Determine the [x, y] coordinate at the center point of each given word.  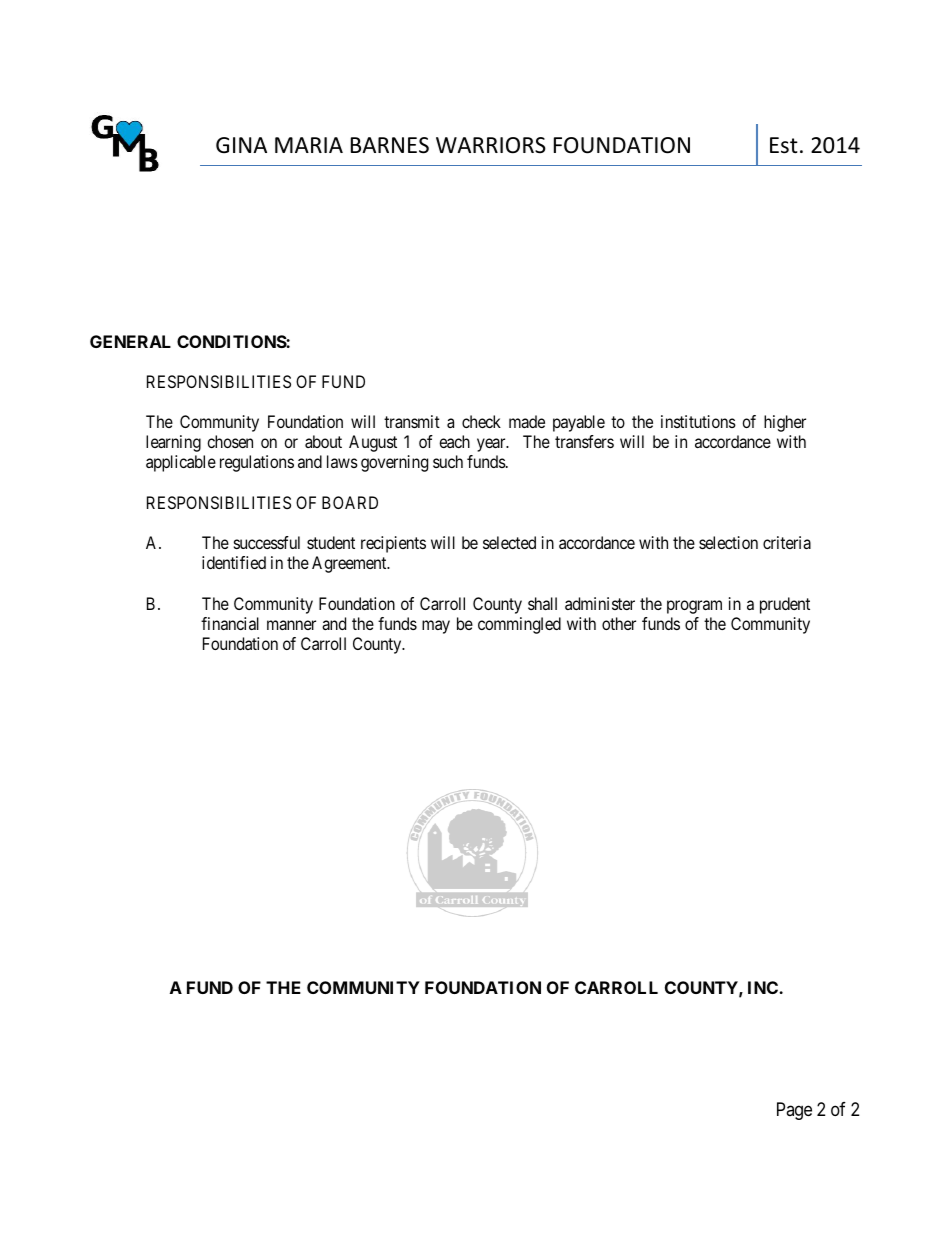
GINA [241, 145]
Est [784, 145]
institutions [698, 421]
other [619, 623]
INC [764, 987]
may [436, 627]
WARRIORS [491, 145]
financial [230, 623]
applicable [181, 463]
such [448, 461]
